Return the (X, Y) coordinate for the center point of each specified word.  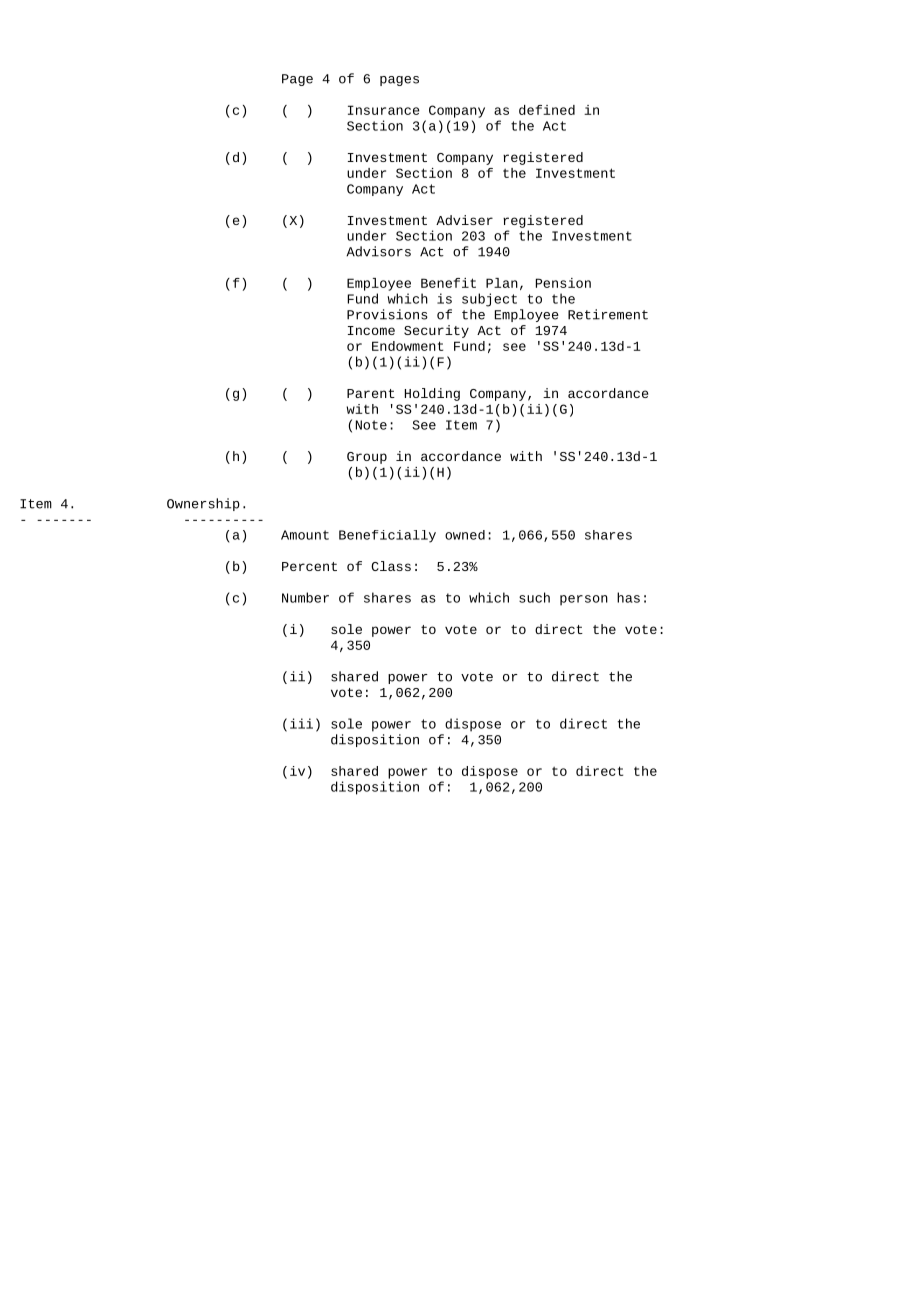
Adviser (464, 220)
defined (547, 110)
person (584, 600)
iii (301, 723)
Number (305, 597)
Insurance (384, 110)
